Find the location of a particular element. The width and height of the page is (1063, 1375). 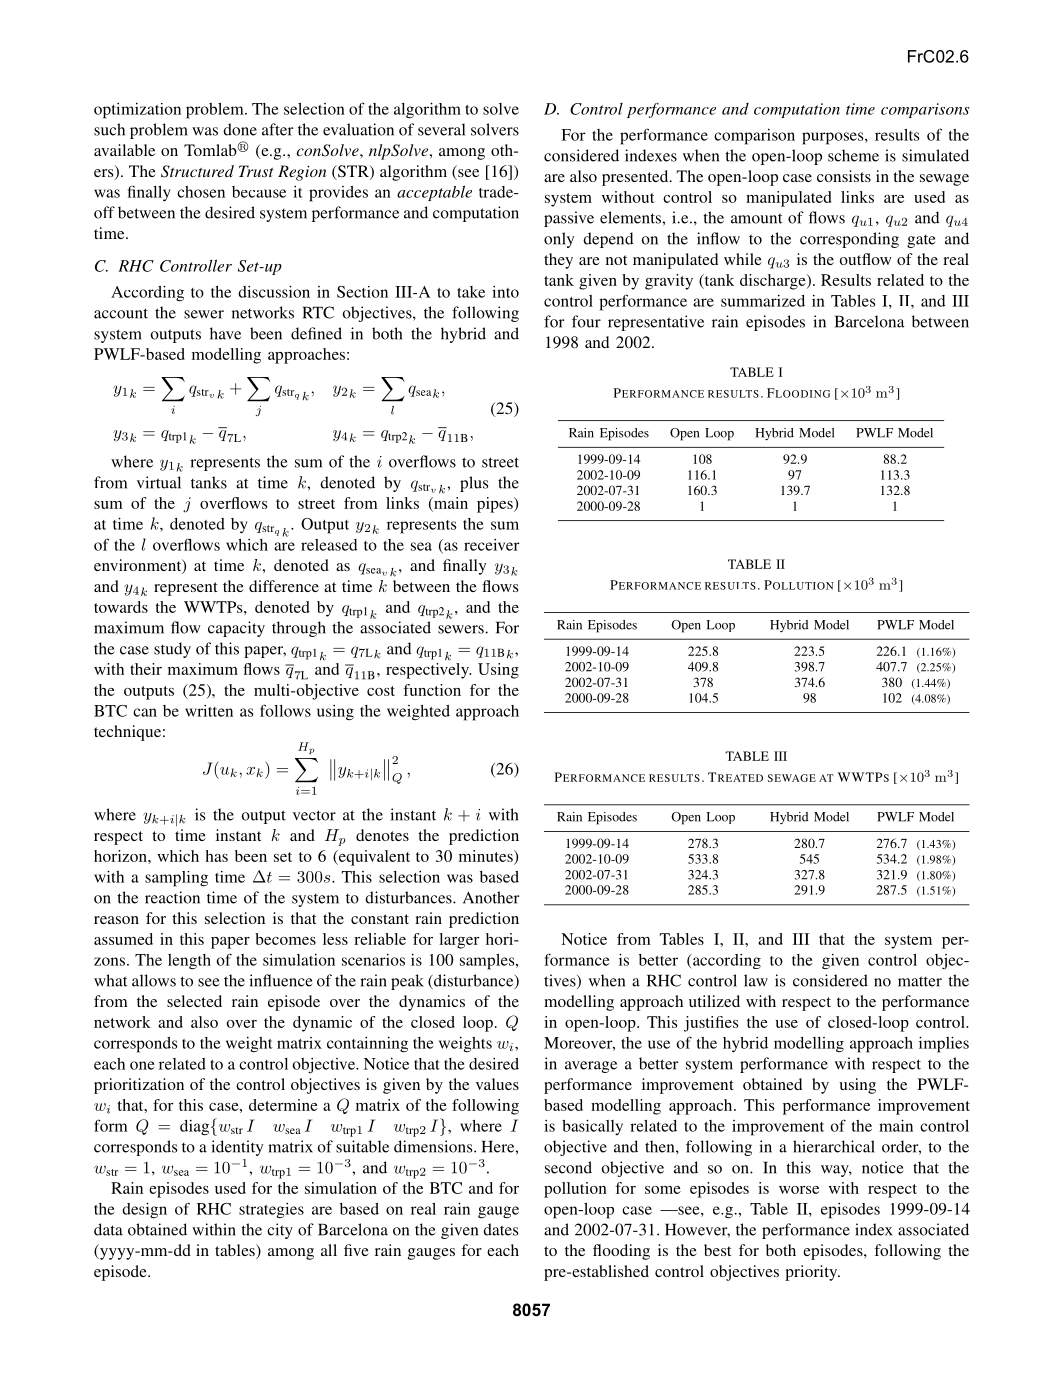

matter is located at coordinates (920, 981).
